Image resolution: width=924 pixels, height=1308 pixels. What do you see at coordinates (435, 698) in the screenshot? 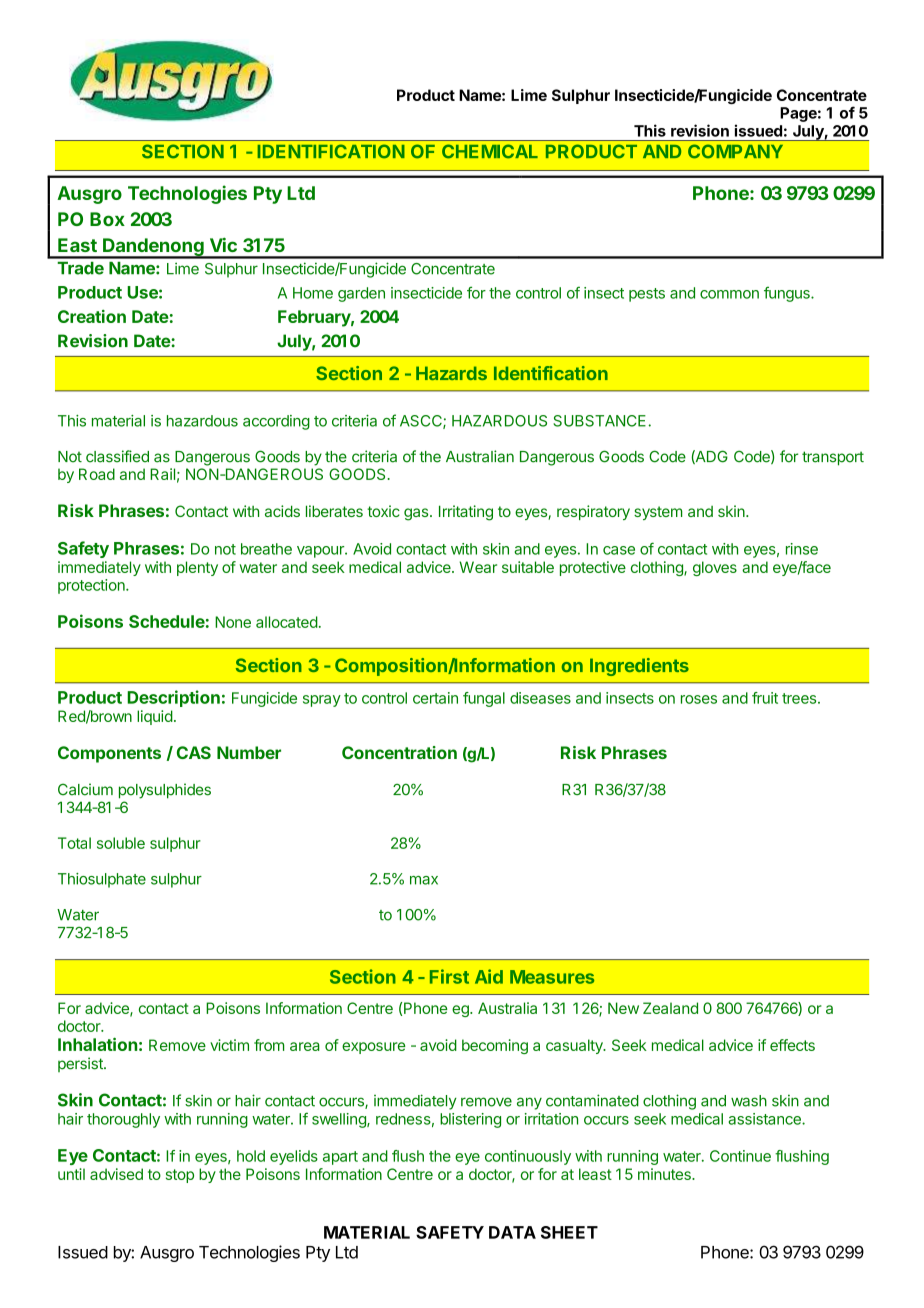
I see `certain` at bounding box center [435, 698].
